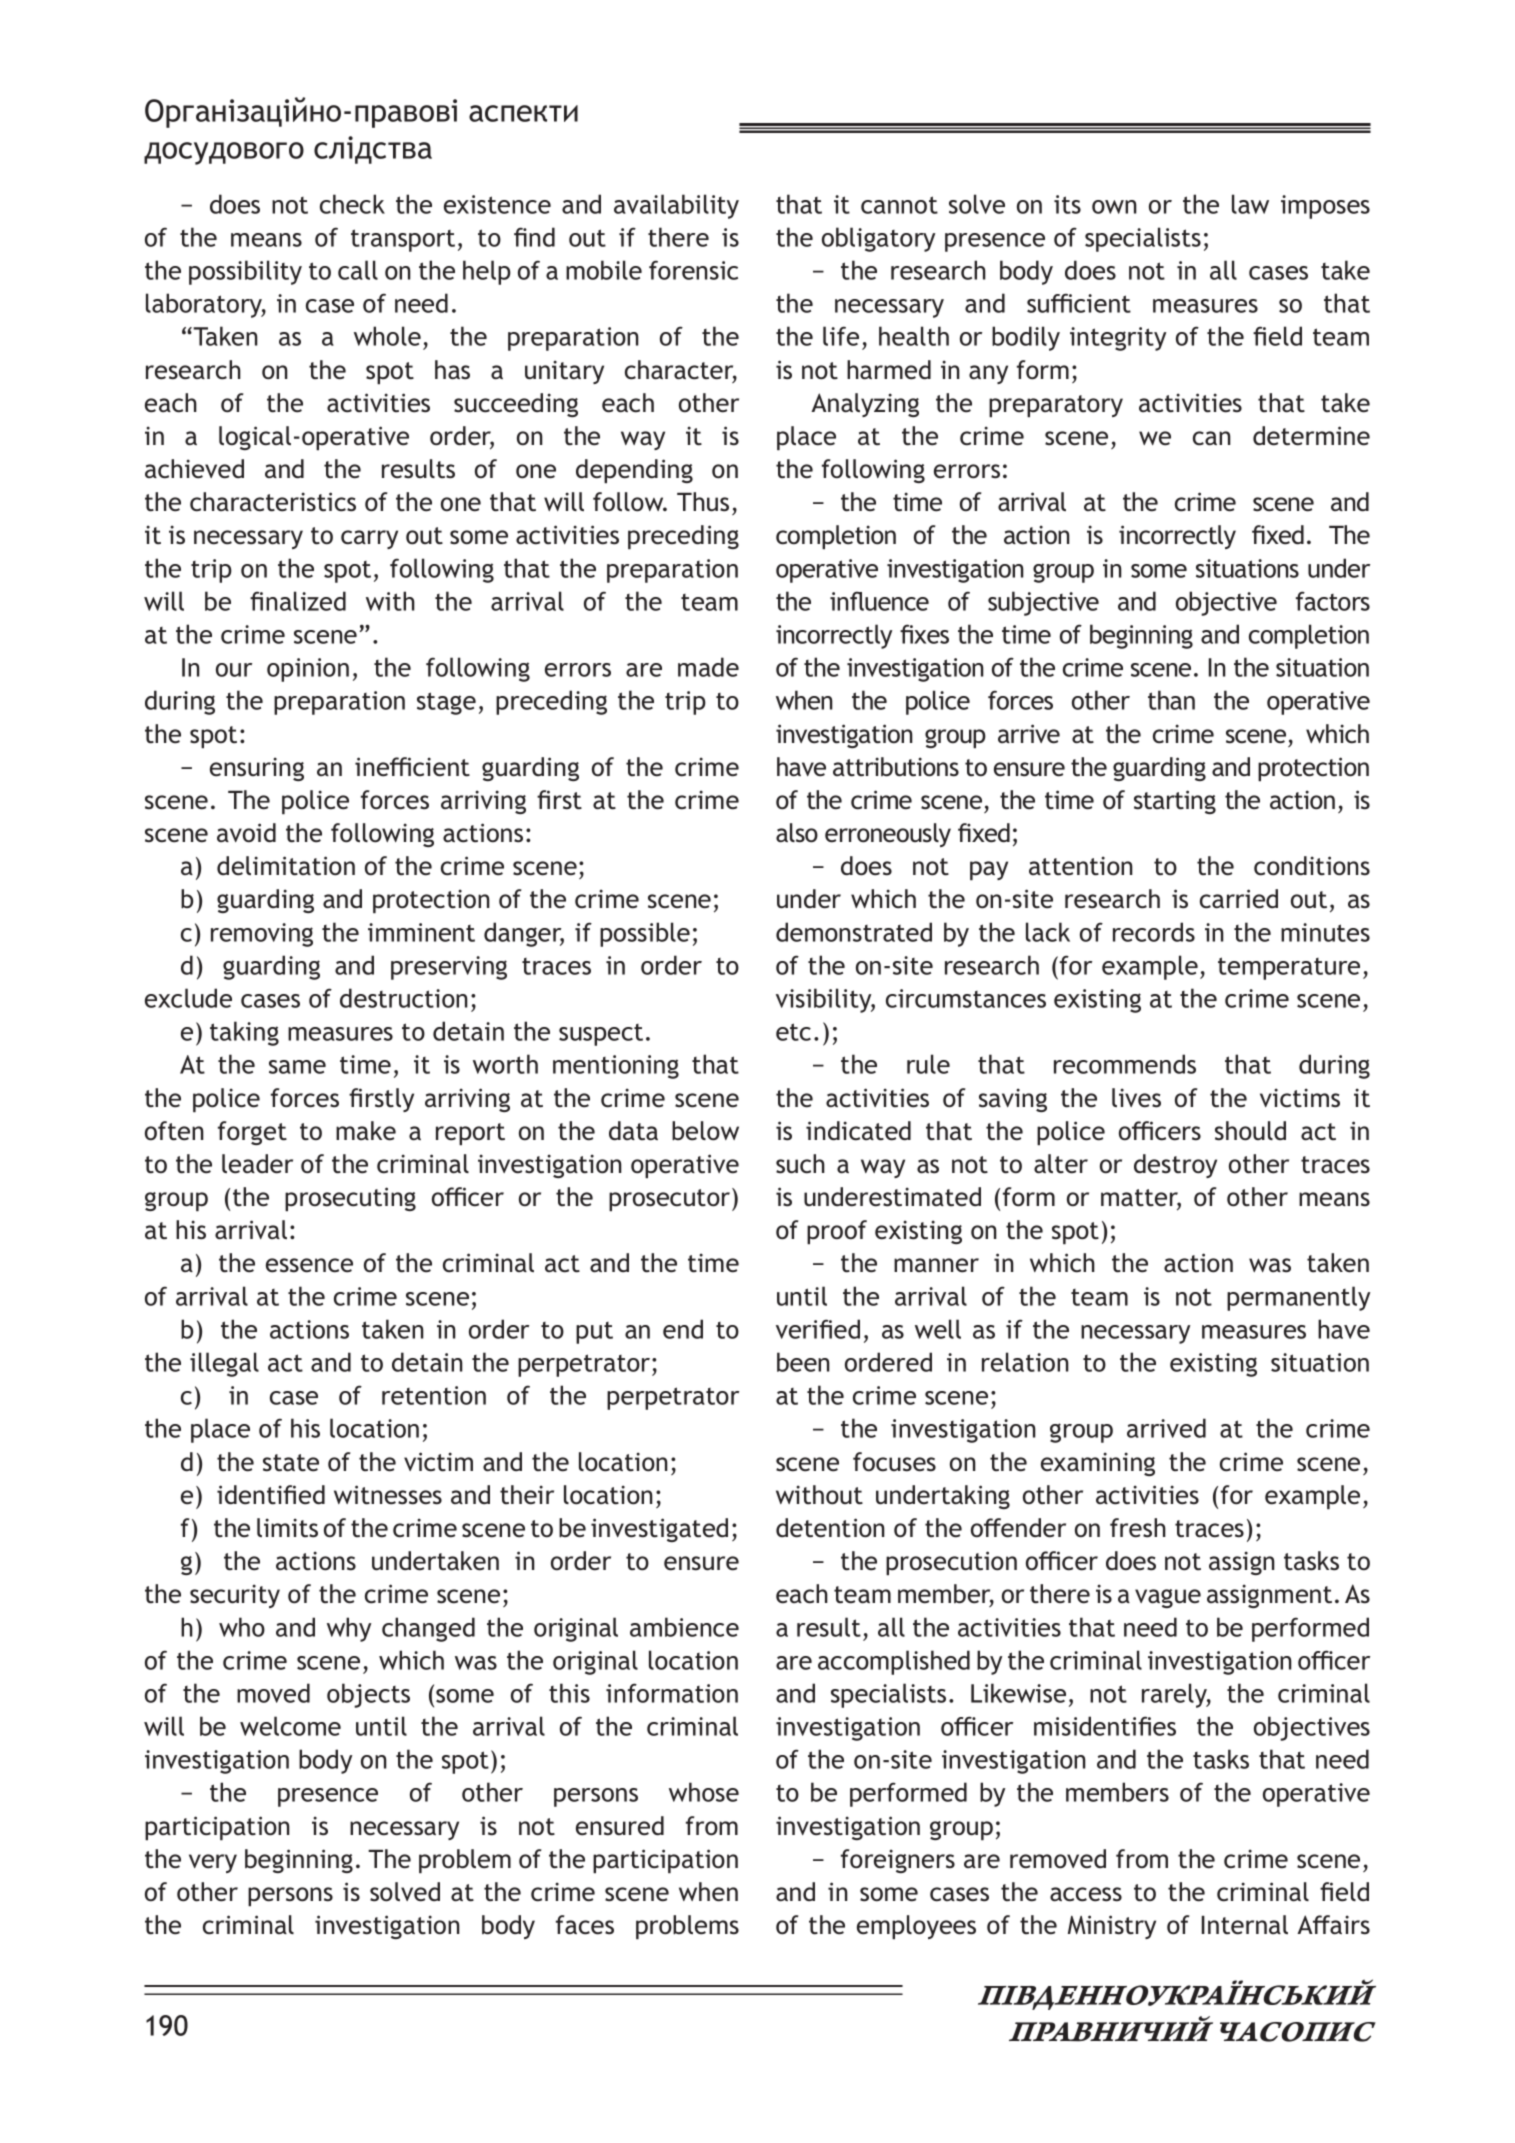 Image resolution: width=1515 pixels, height=2143 pixels. I want to click on call, so click(358, 270).
